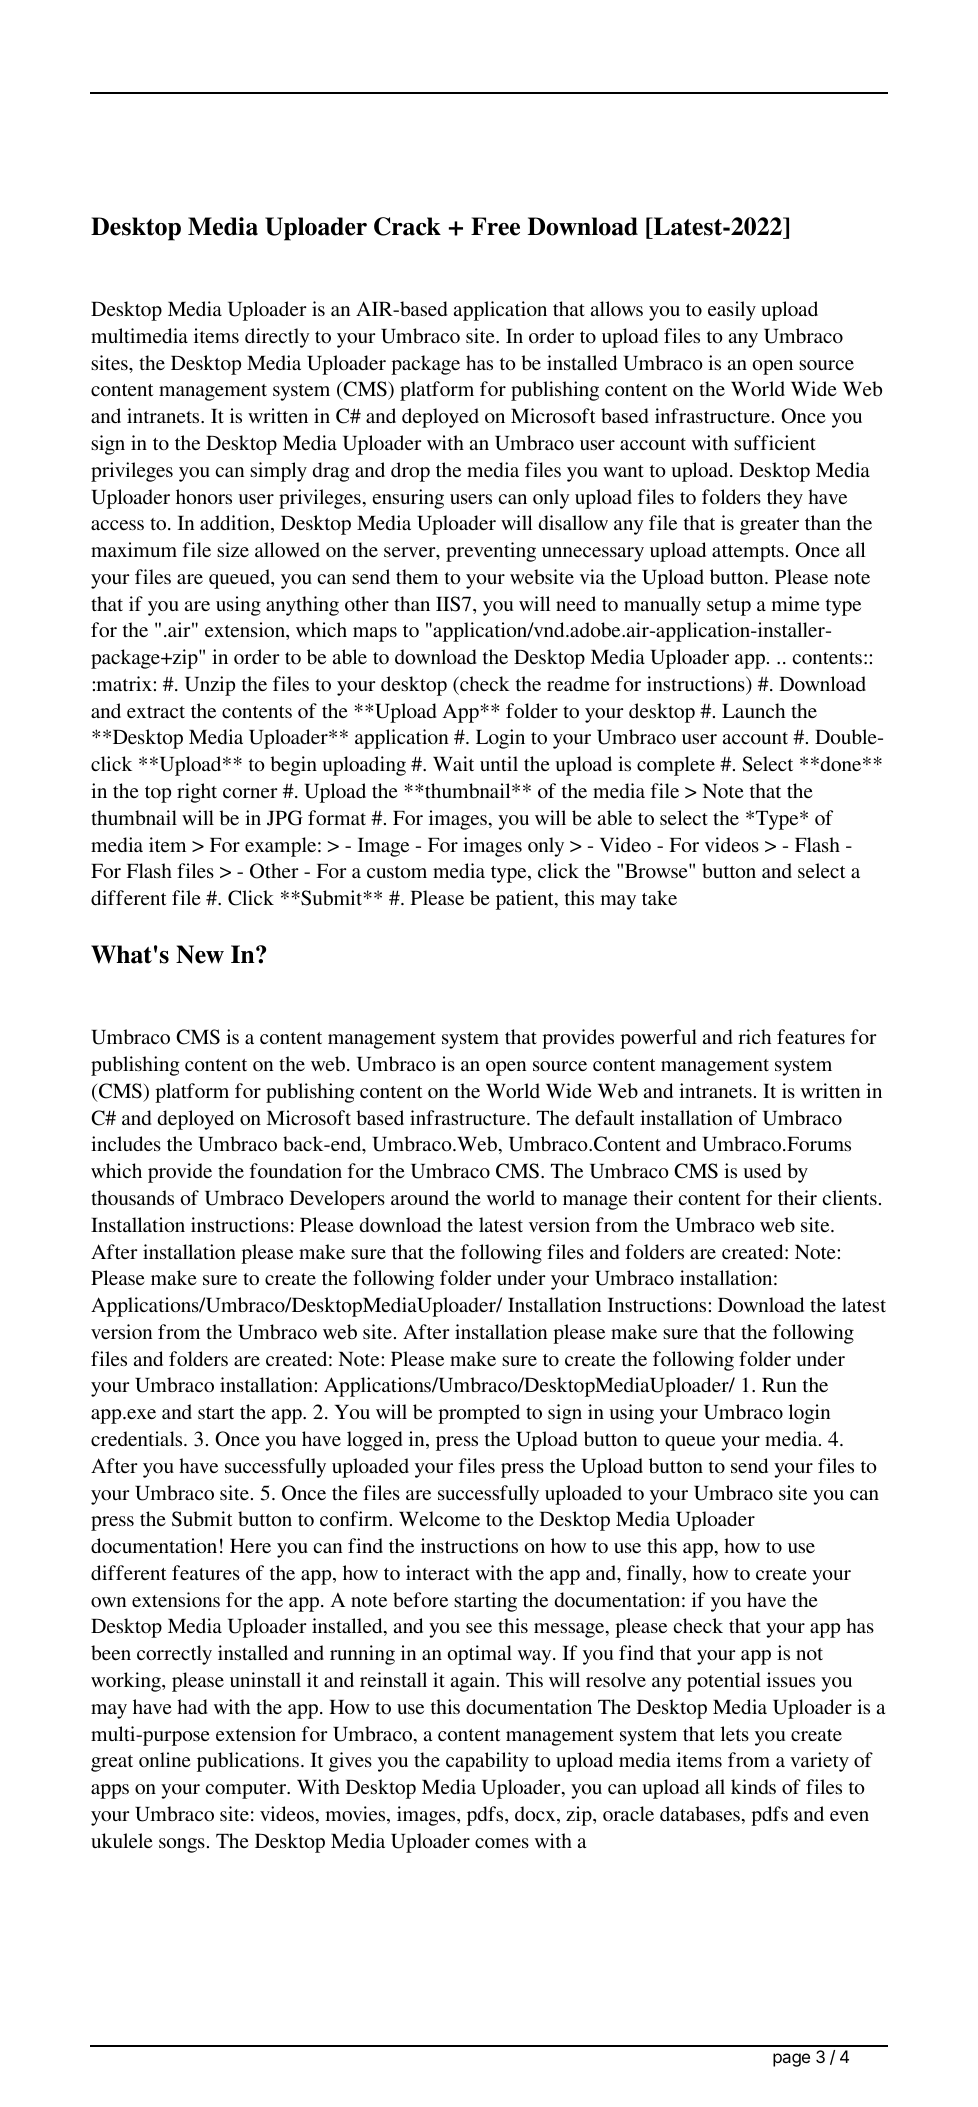 This screenshot has height=2107, width=978. Describe the element at coordinates (762, 1170) in the screenshot. I see `used` at that location.
